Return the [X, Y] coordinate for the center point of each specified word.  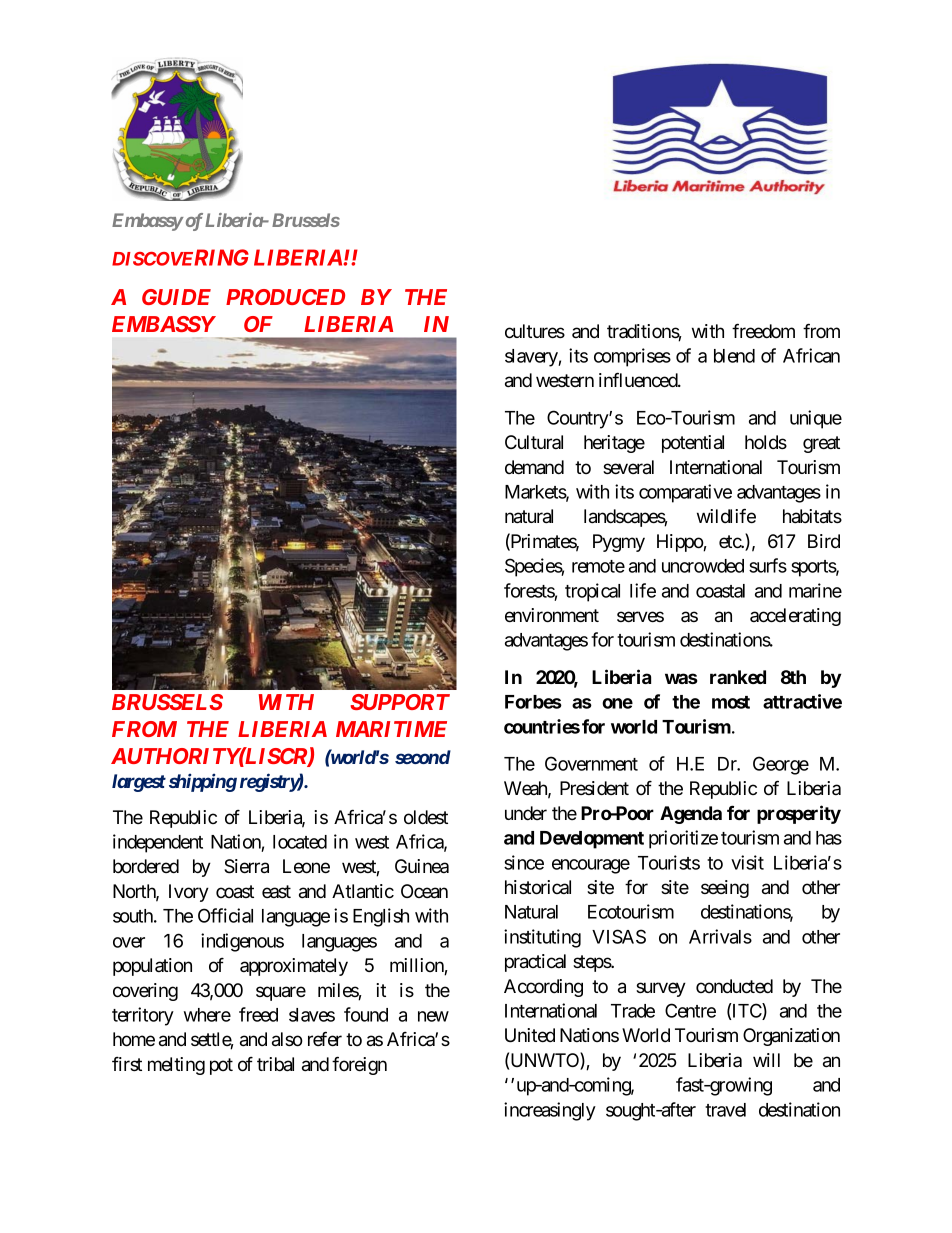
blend [734, 356]
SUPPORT [400, 702]
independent [158, 843]
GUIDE [176, 297]
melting [176, 1066]
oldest [426, 817]
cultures [535, 331]
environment [552, 615]
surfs [768, 565]
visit [747, 862]
